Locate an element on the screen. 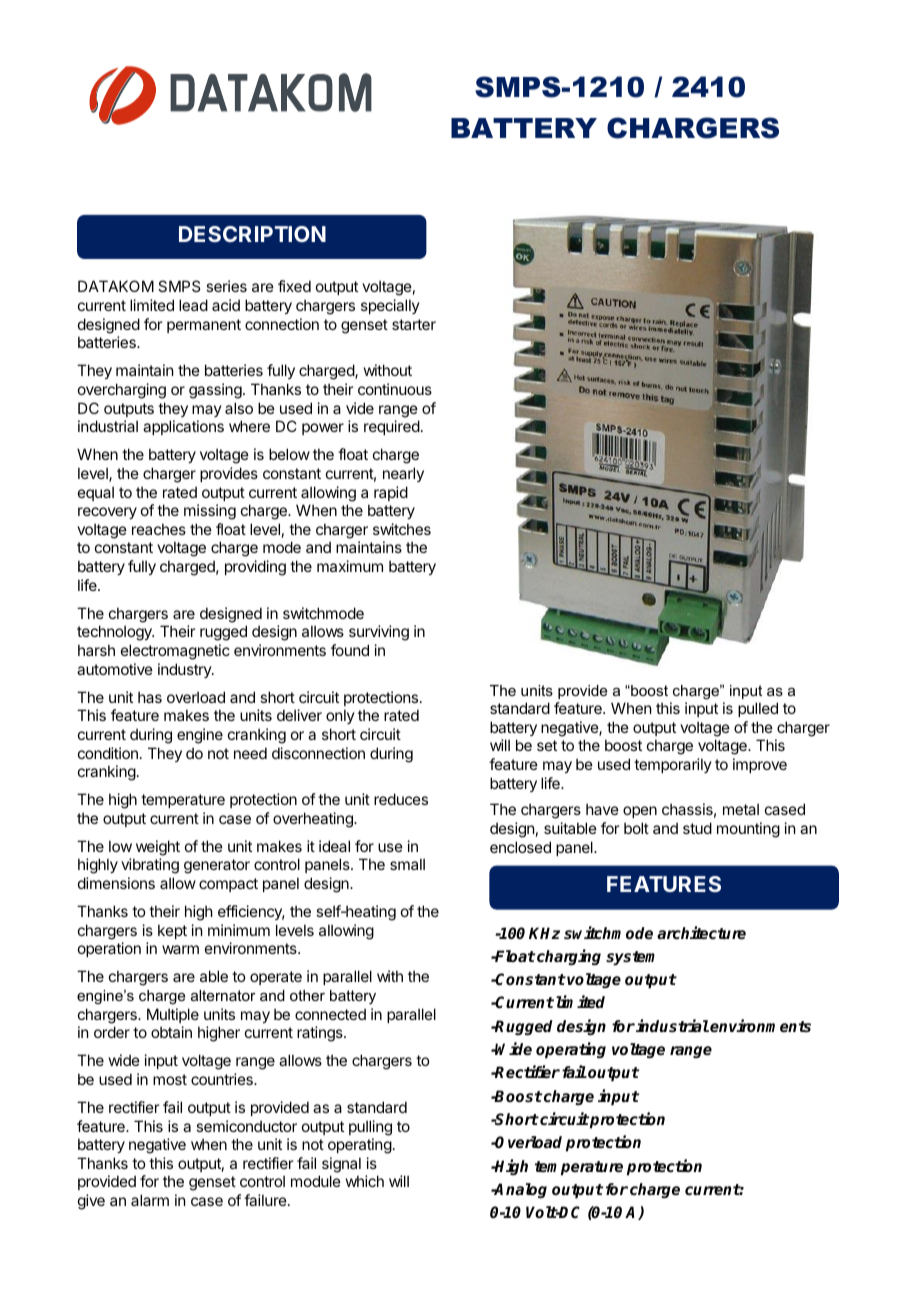 This screenshot has height=1308, width=924. starter is located at coordinates (414, 324).
